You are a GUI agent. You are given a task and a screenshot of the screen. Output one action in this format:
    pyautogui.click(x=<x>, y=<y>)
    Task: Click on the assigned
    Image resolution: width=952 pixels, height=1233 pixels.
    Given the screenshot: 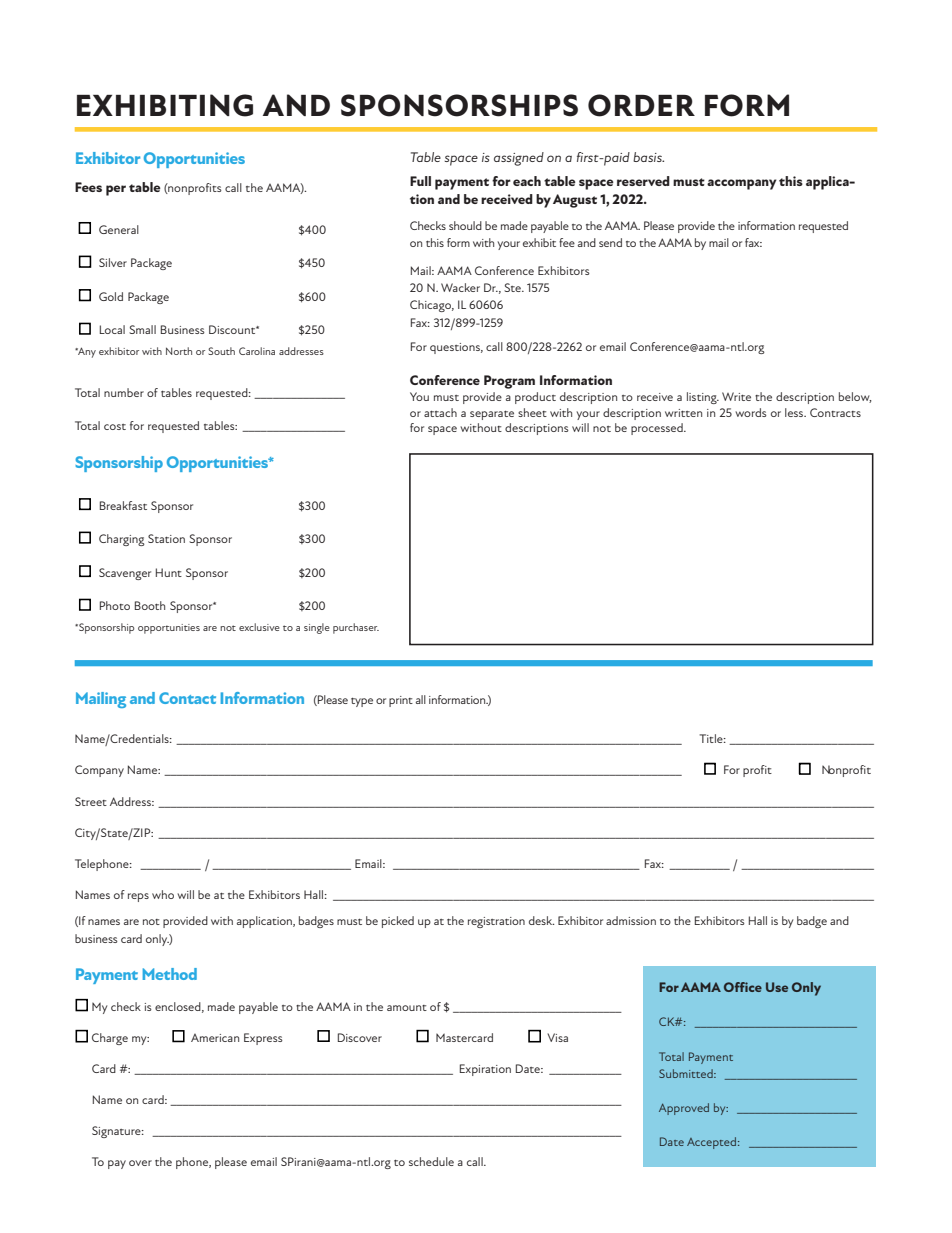 What is the action you would take?
    pyautogui.click(x=519, y=159)
